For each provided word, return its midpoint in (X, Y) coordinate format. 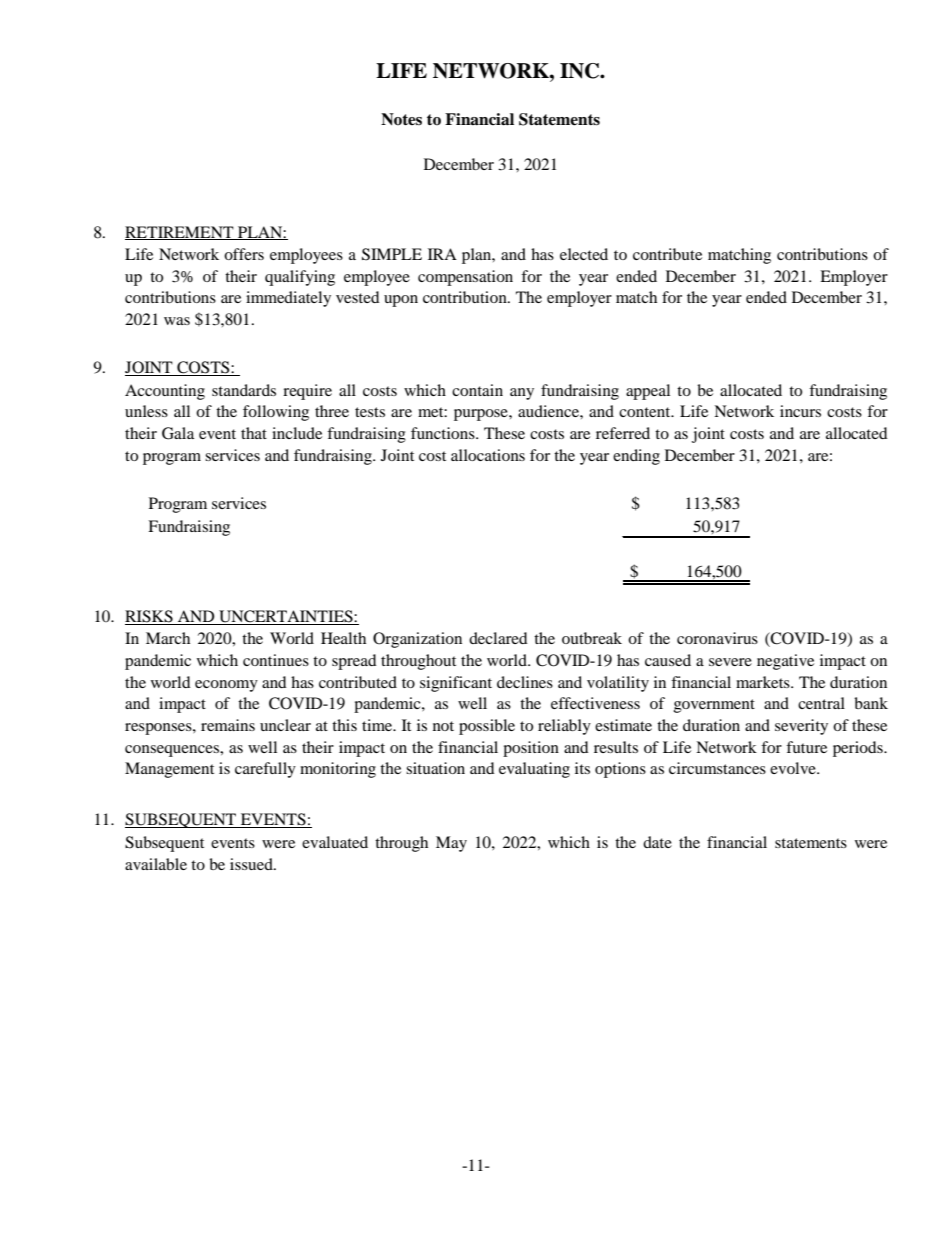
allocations (488, 455)
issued (252, 864)
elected (584, 254)
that (254, 433)
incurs (800, 411)
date (657, 842)
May (451, 844)
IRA (442, 254)
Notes (401, 119)
